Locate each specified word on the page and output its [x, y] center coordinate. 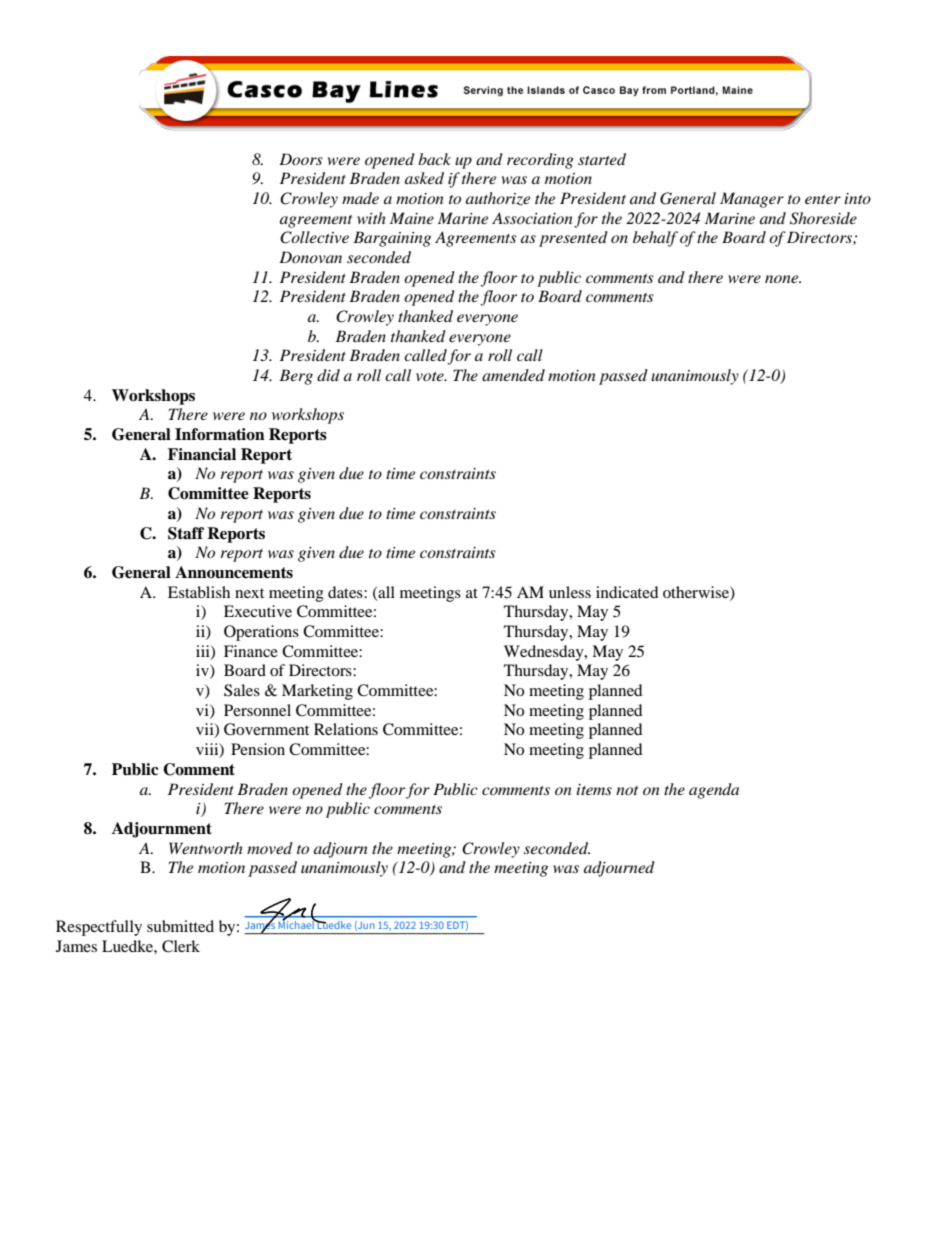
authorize [498, 199]
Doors [301, 159]
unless [570, 592]
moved [270, 848]
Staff [186, 533]
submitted [180, 926]
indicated [627, 592]
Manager [752, 200]
